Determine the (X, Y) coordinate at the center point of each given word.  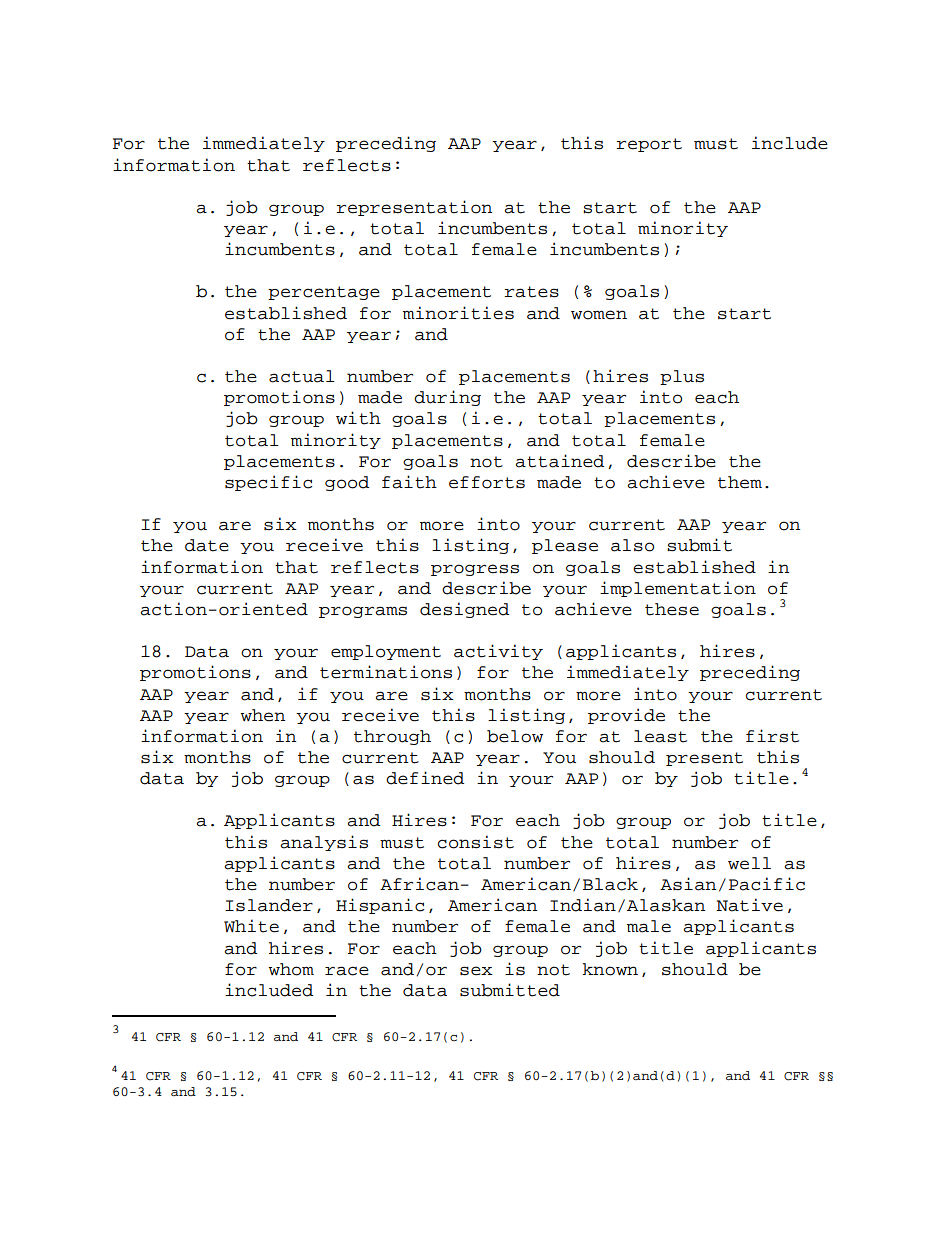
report (649, 145)
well (749, 863)
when (262, 715)
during (447, 398)
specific (268, 483)
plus (682, 377)
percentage (324, 293)
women (599, 315)
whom (291, 969)
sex (476, 971)
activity (498, 652)
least (660, 736)
